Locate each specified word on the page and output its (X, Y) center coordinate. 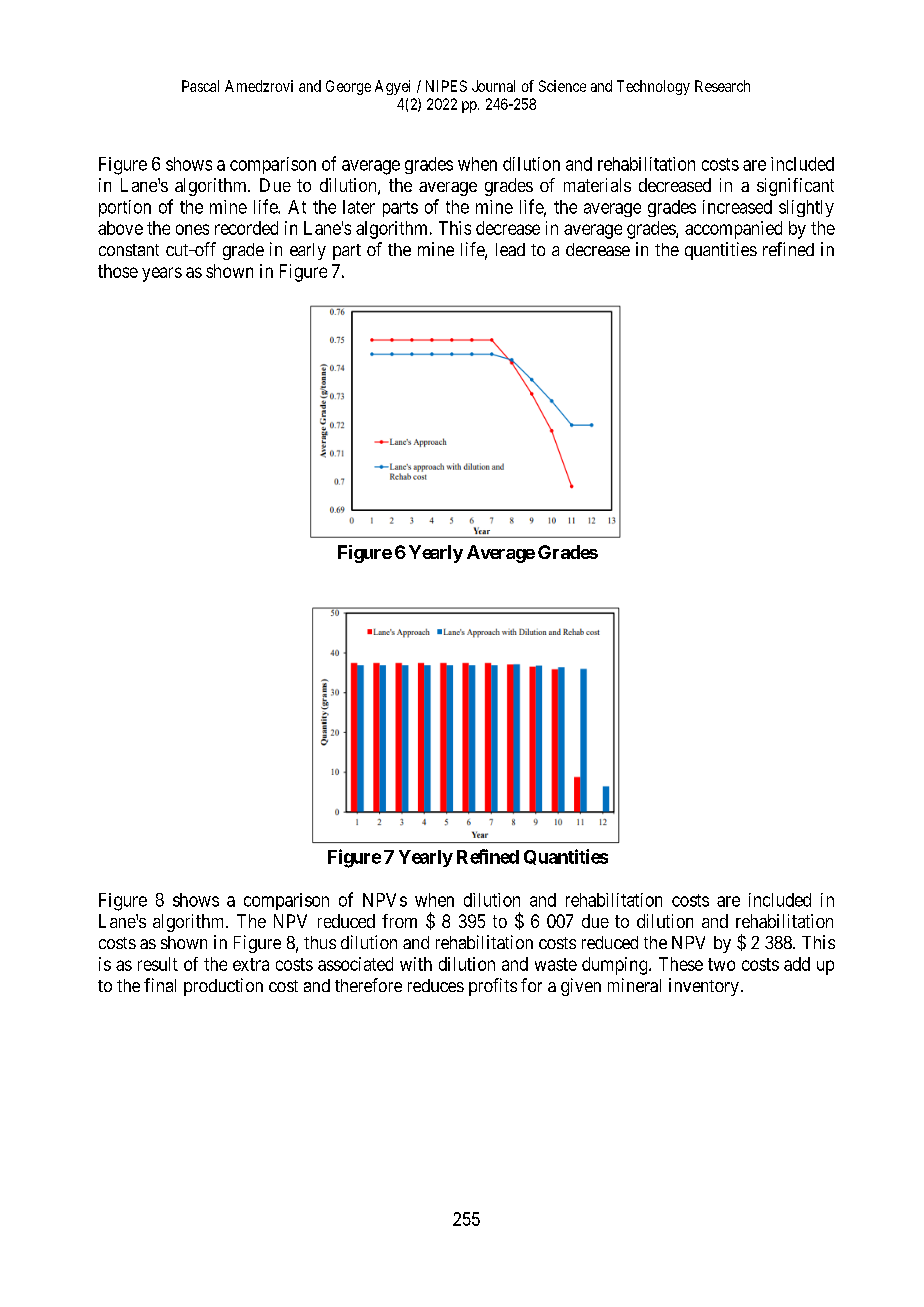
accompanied (733, 230)
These (681, 964)
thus (320, 942)
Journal (493, 86)
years (162, 274)
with (416, 964)
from (399, 921)
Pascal (200, 86)
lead (510, 249)
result (158, 964)
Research (722, 86)
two (721, 964)
